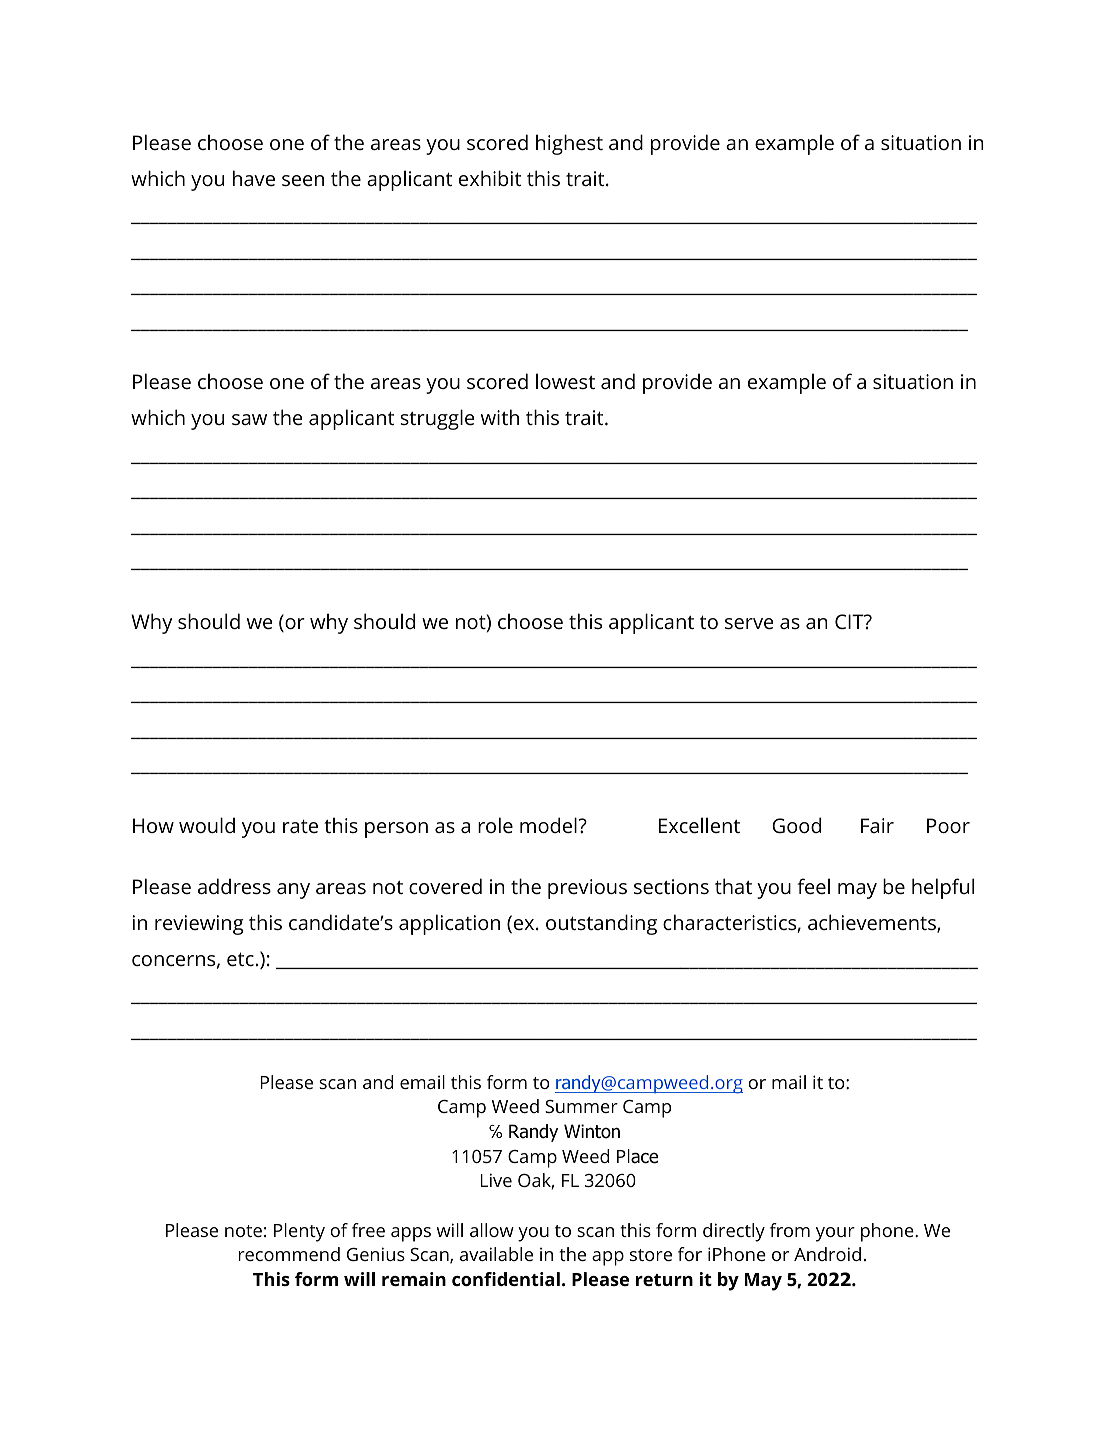 The image size is (1117, 1445). Describe the element at coordinates (243, 1231) in the screenshot. I see `note` at that location.
